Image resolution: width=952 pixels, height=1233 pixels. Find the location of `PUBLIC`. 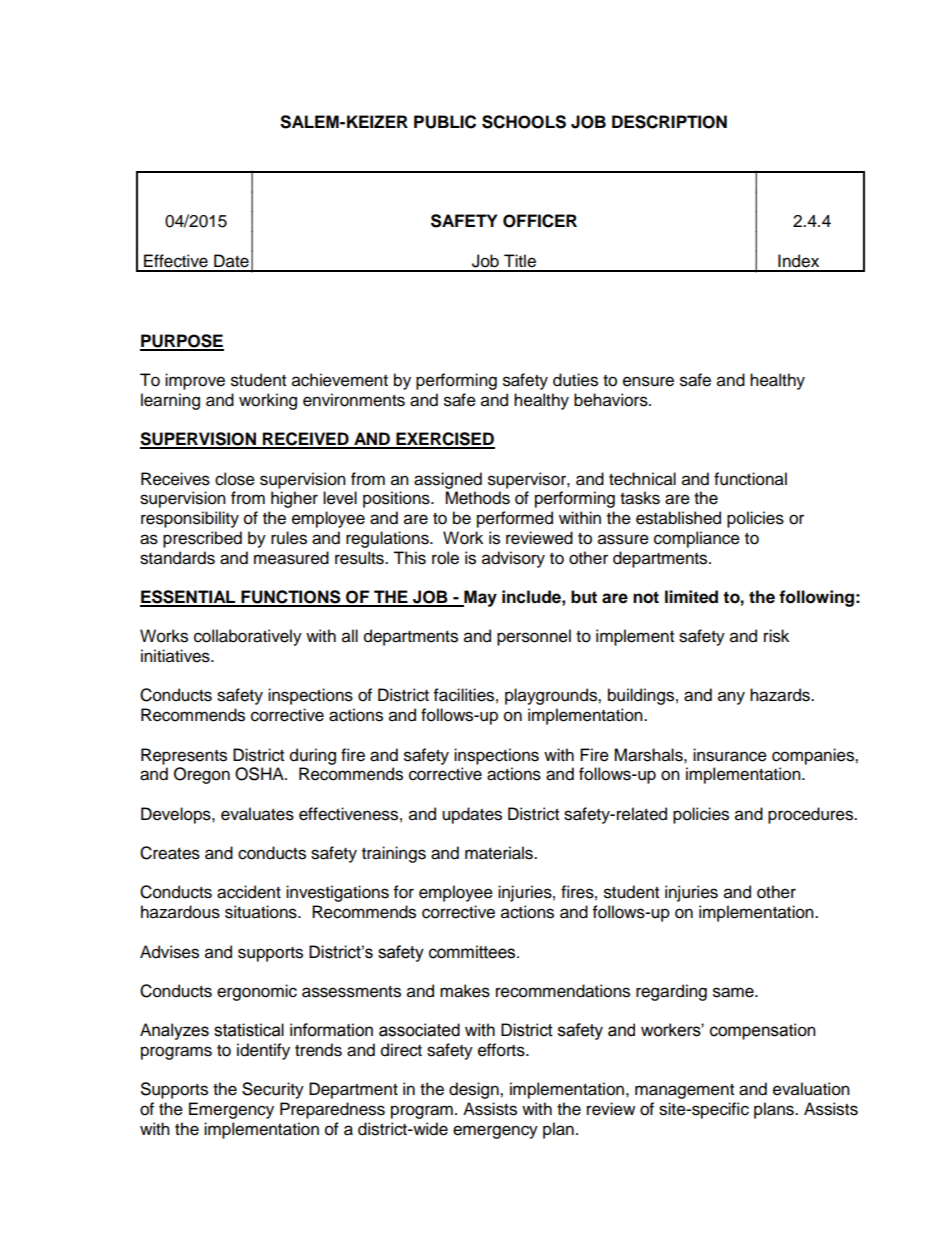

PUBLIC is located at coordinates (445, 122).
